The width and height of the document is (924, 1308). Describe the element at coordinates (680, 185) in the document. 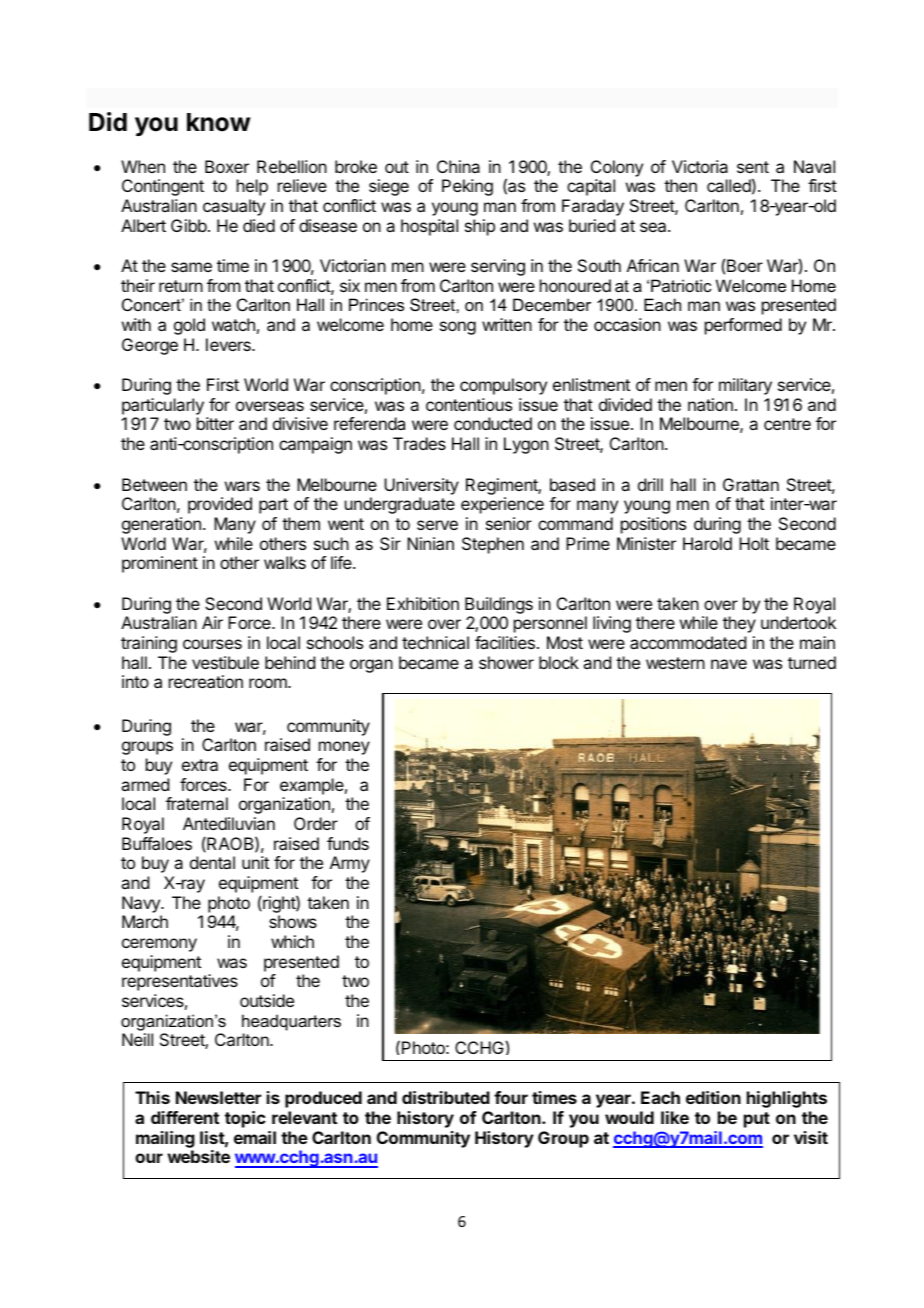

I see `then` at that location.
